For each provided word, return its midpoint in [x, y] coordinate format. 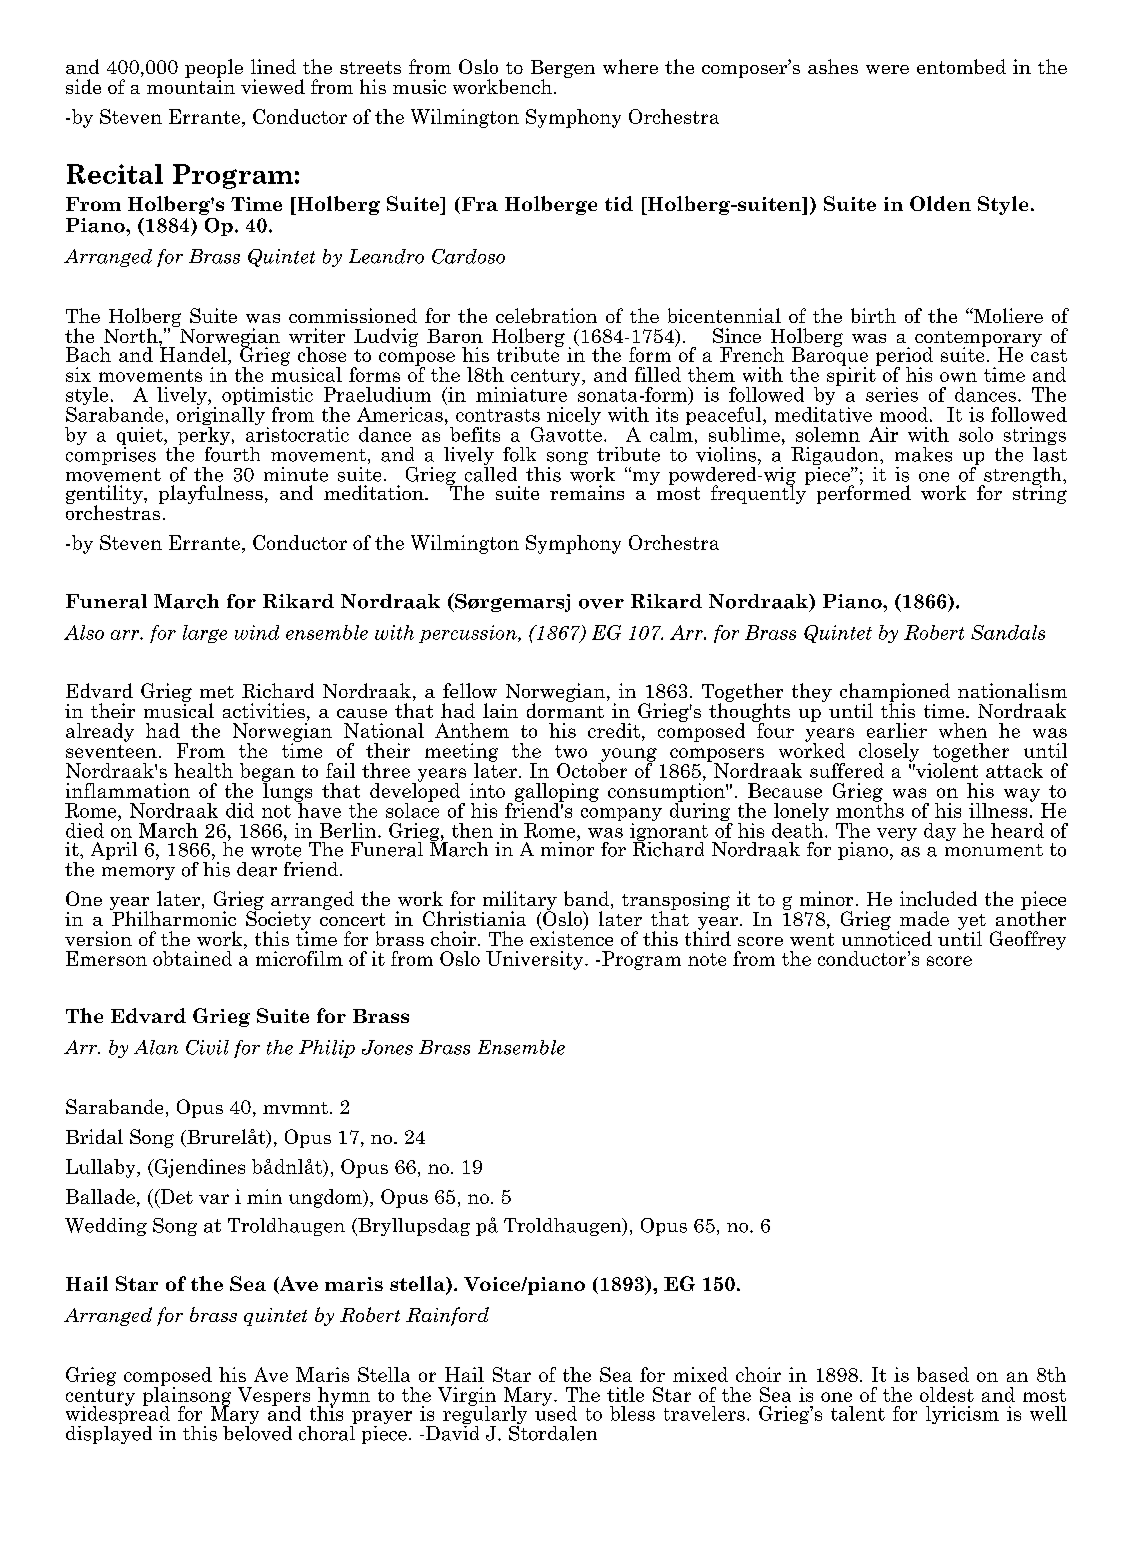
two [571, 751]
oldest [947, 1394]
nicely [574, 416]
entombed [961, 66]
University [534, 960]
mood [904, 414]
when [963, 730]
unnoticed [887, 937]
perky [202, 436]
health [203, 770]
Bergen [563, 70]
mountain [191, 85]
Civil [207, 1047]
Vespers [274, 1397]
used [556, 1412]
